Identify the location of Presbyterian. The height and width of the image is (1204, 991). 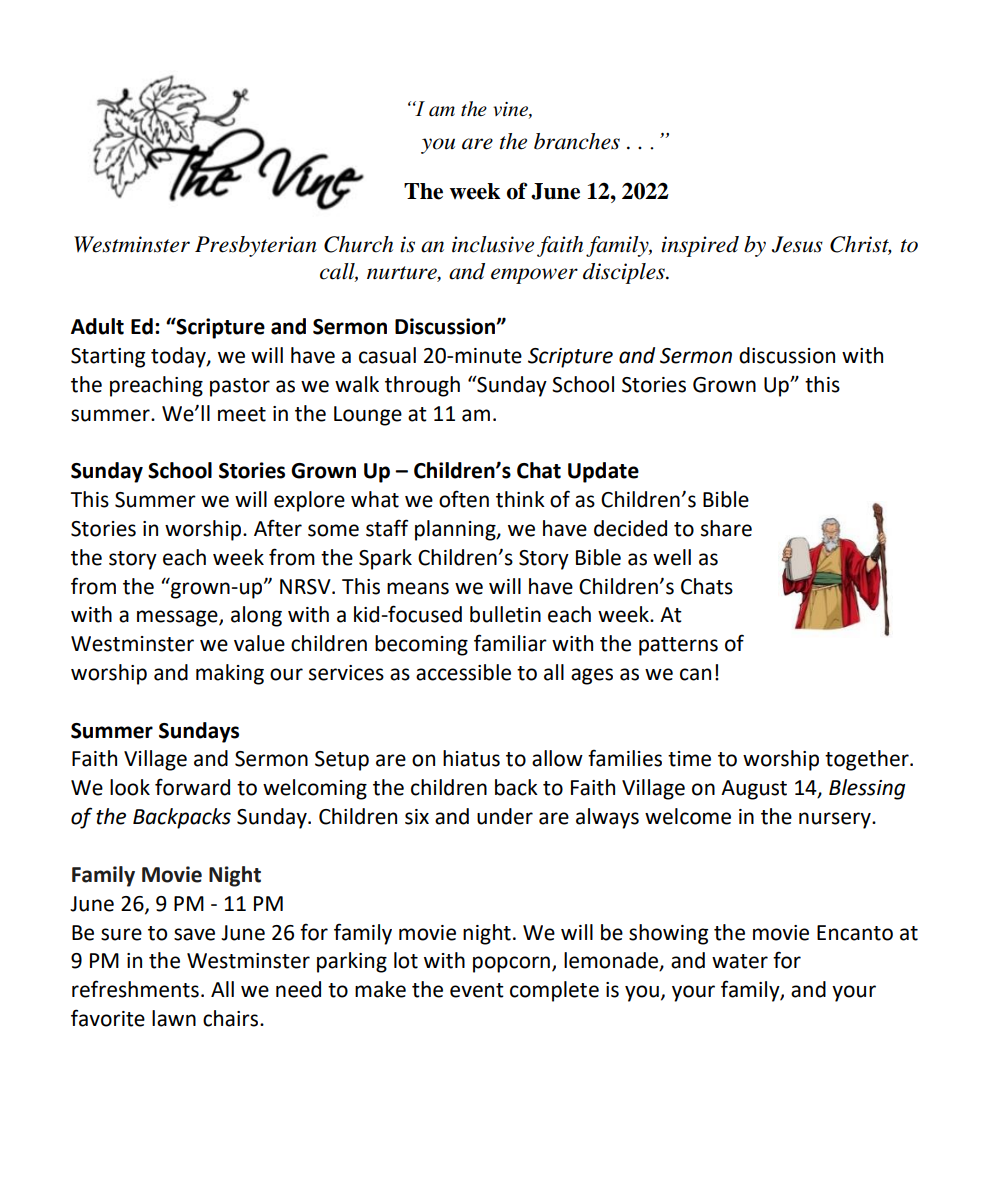
(256, 246).
